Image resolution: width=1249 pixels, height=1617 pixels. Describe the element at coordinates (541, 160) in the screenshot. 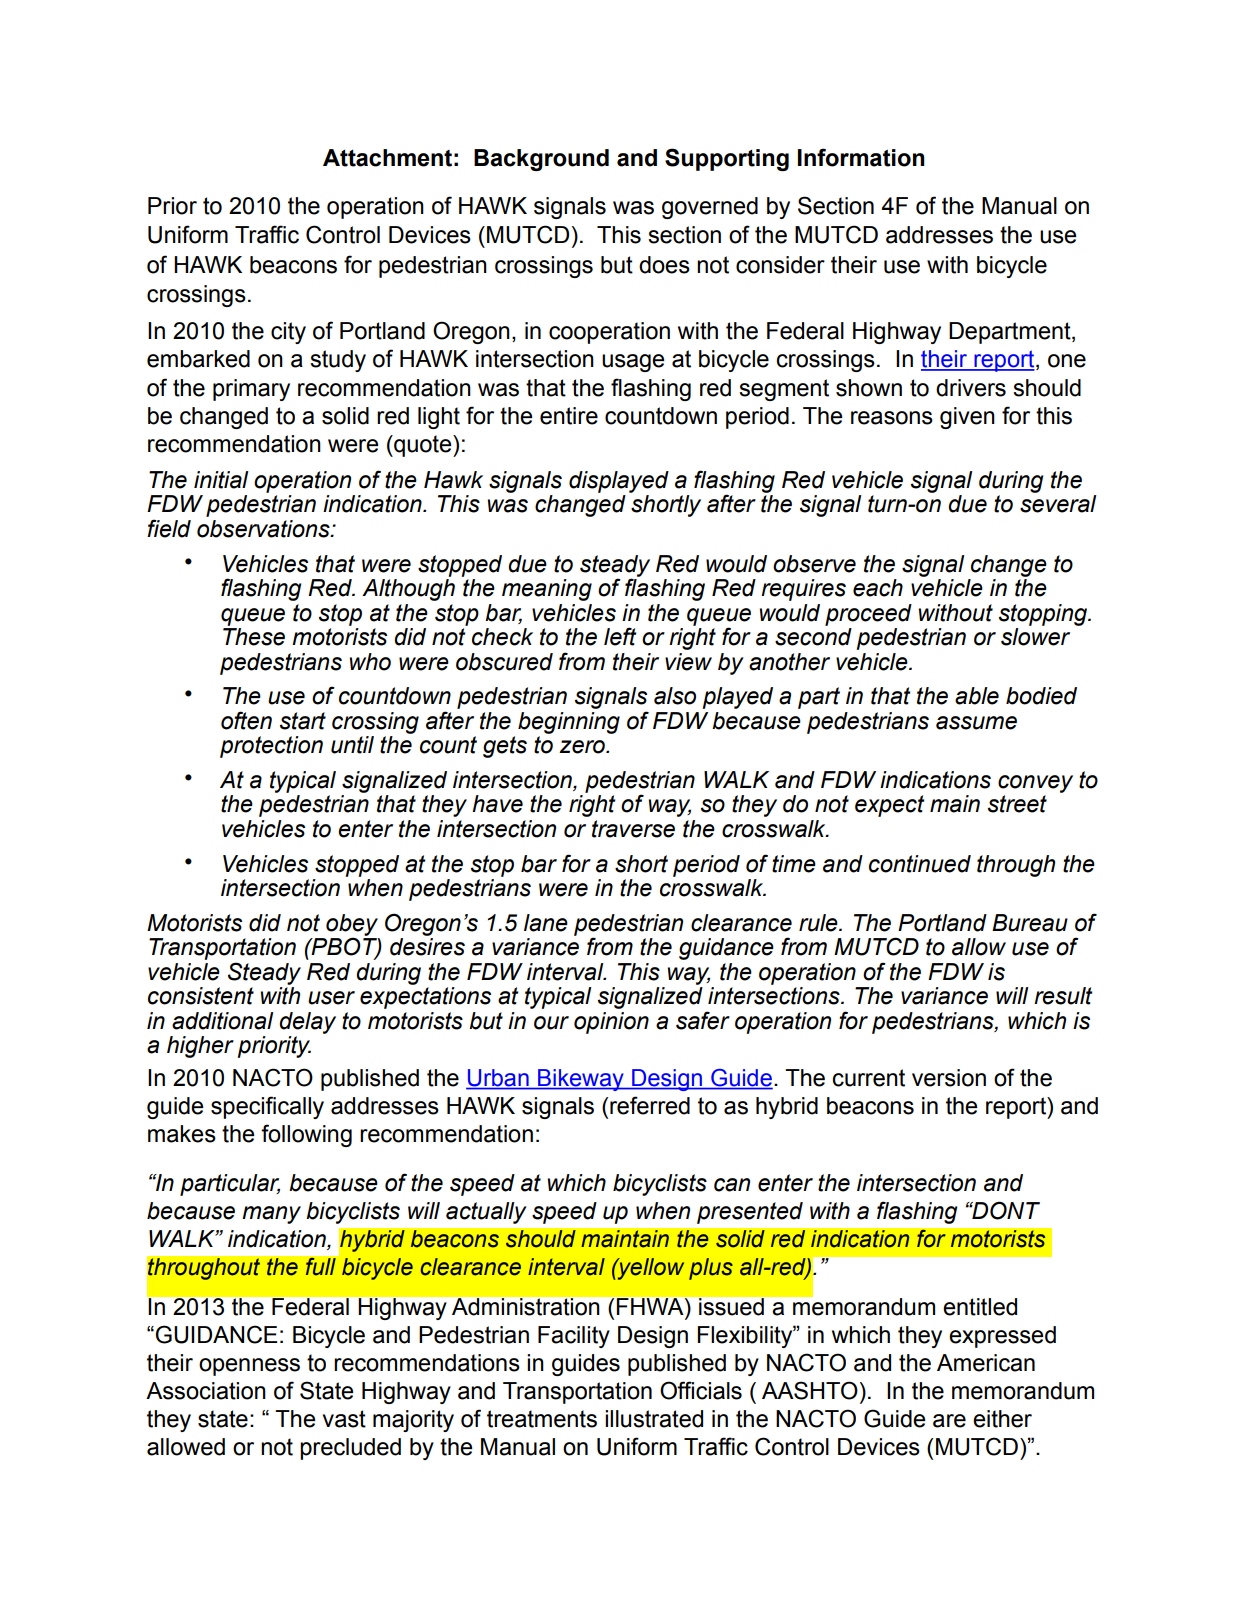

I see `Background` at that location.
